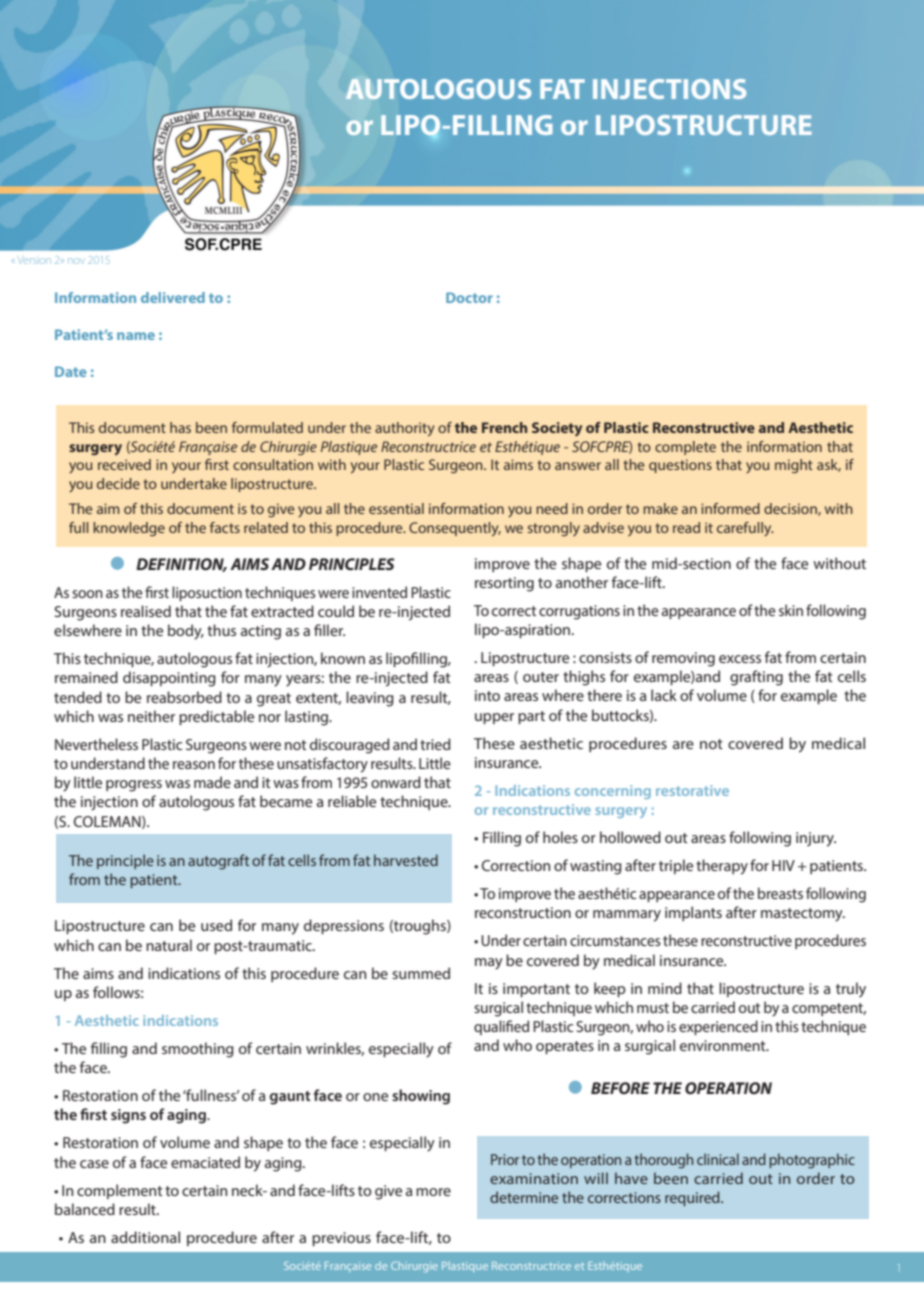 This screenshot has height=1308, width=924. What do you see at coordinates (469, 297) in the screenshot?
I see `Doctor` at bounding box center [469, 297].
